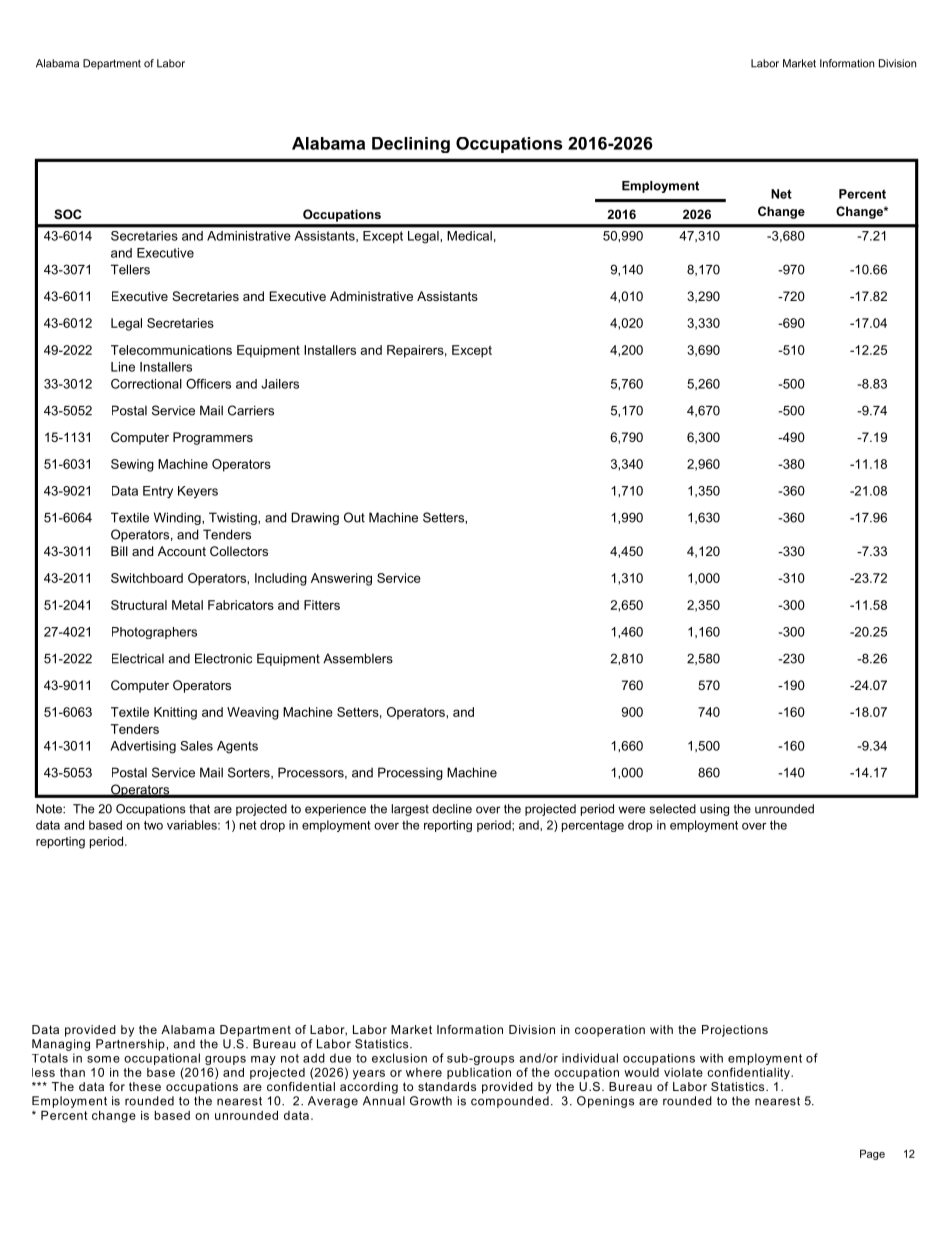 This page has width=952, height=1233. Describe the element at coordinates (153, 825) in the page. I see `two` at that location.
